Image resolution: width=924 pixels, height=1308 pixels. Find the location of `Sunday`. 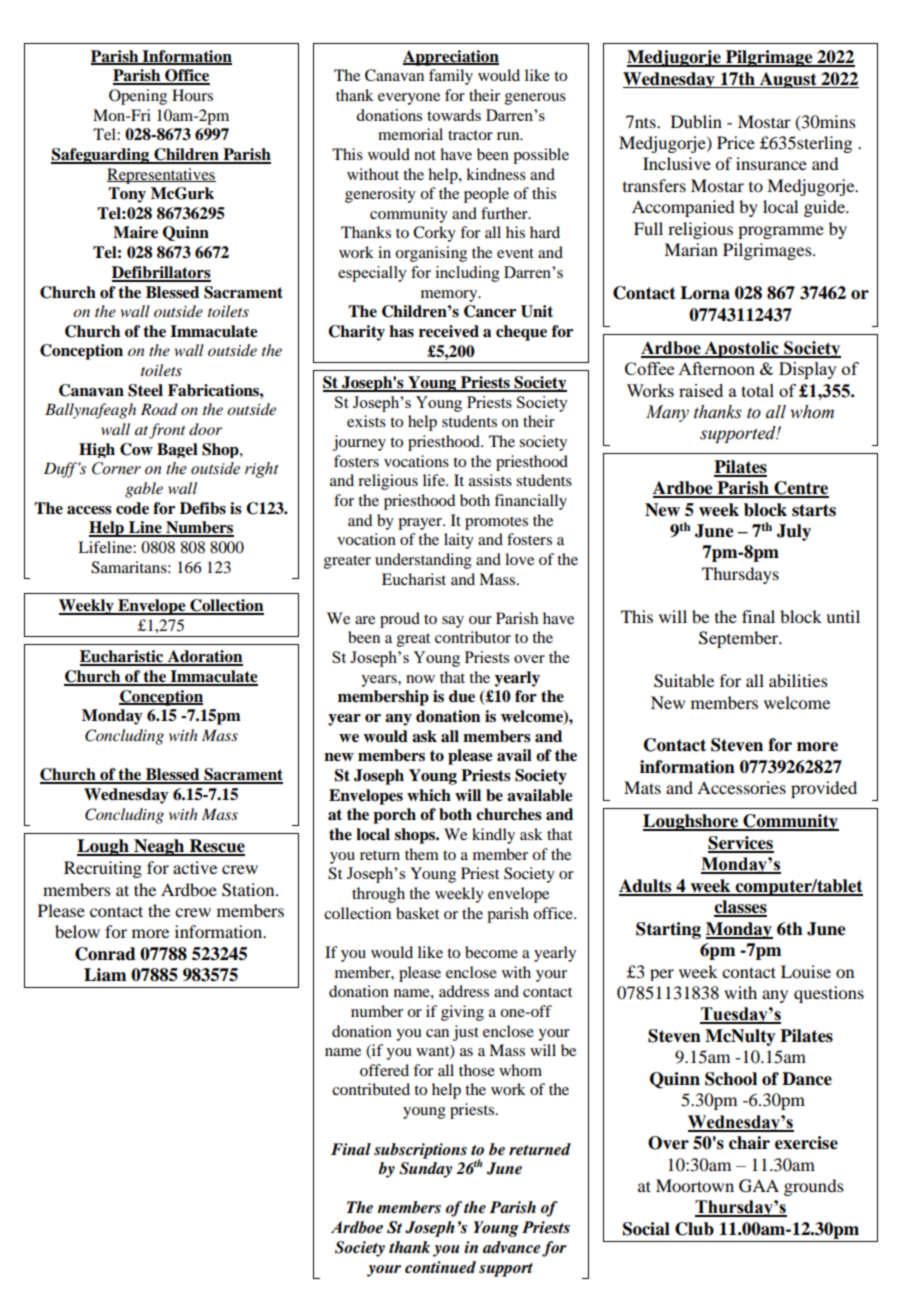

Sunday is located at coordinates (425, 1170).
